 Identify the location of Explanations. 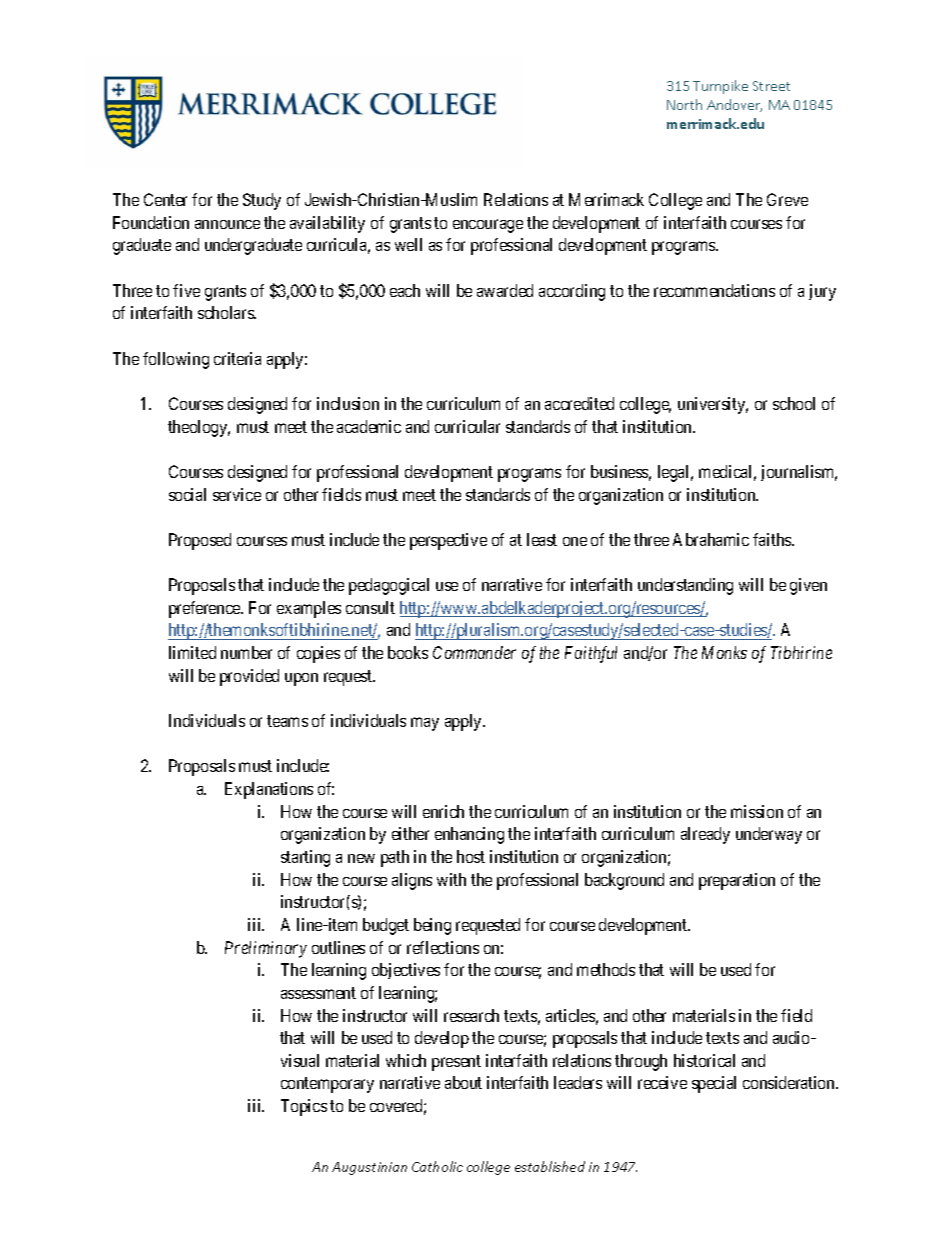
(269, 790).
